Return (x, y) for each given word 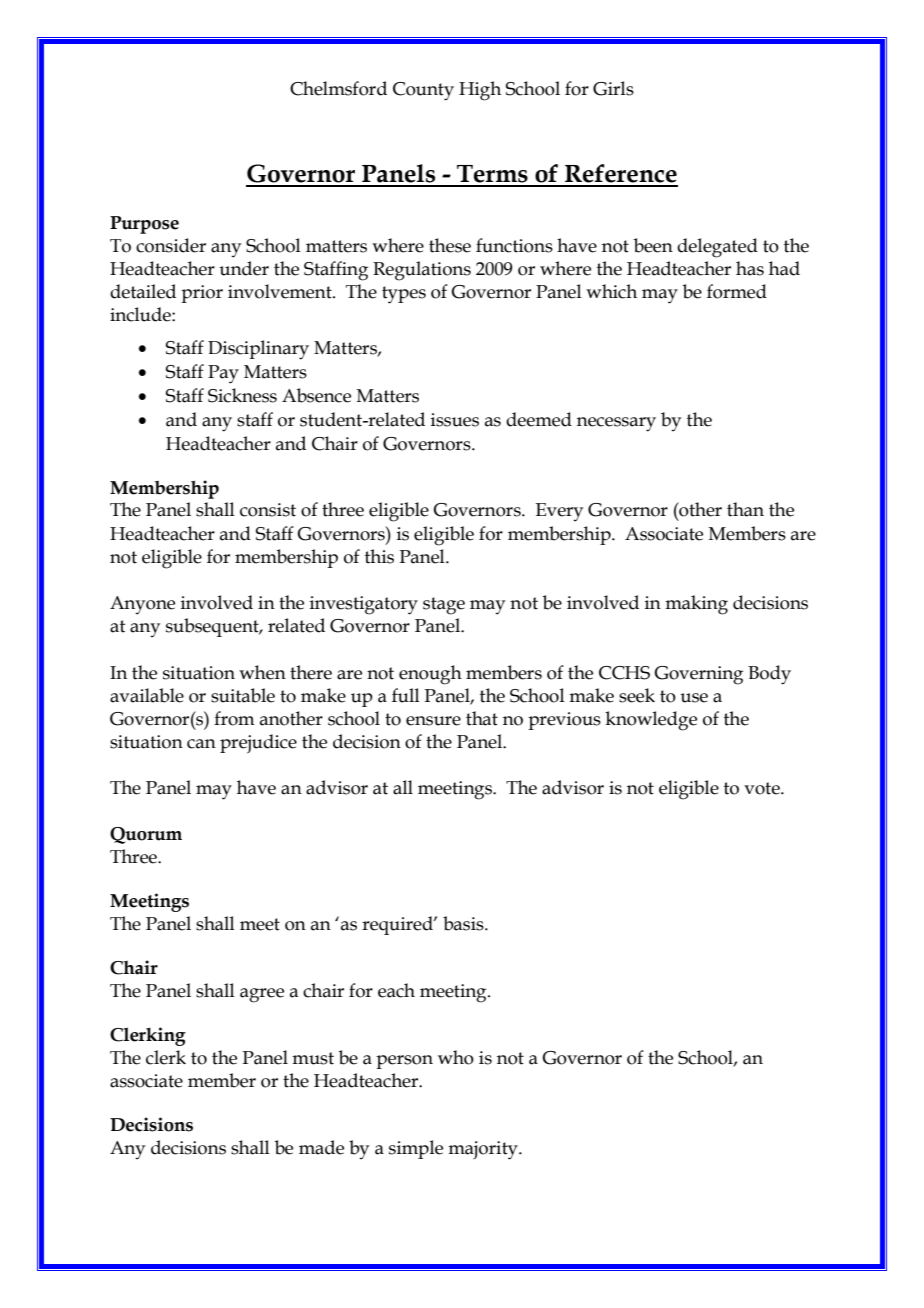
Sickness (242, 395)
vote (763, 788)
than (745, 509)
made (321, 1147)
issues (455, 420)
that (482, 718)
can (201, 744)
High (480, 91)
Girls (613, 88)
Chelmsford (338, 88)
